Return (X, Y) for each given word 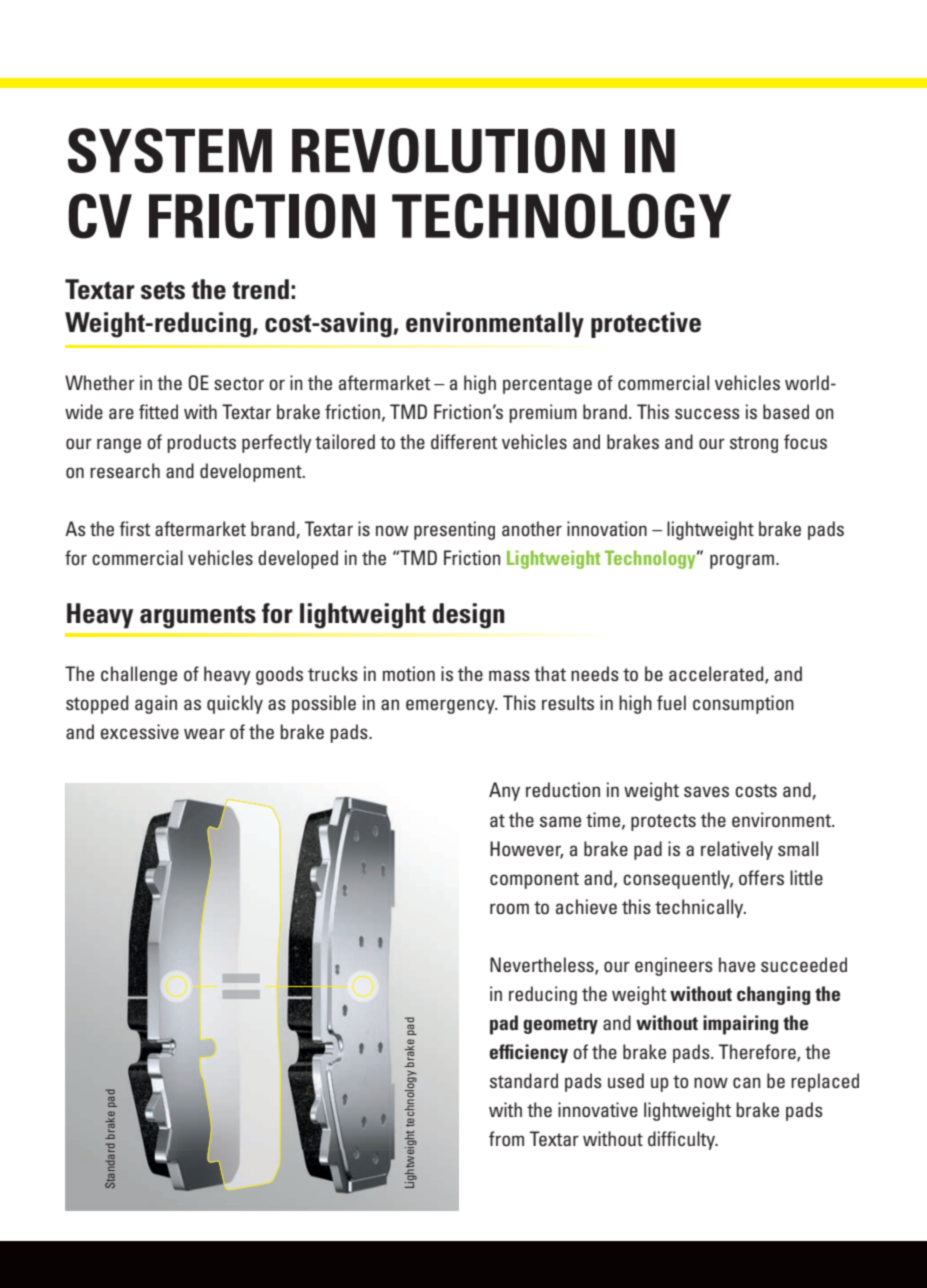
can (747, 1082)
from (506, 1138)
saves (706, 791)
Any (504, 791)
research (125, 470)
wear (204, 733)
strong (754, 444)
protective (646, 325)
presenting (454, 530)
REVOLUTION (448, 150)
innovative (598, 1109)
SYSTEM (170, 150)
